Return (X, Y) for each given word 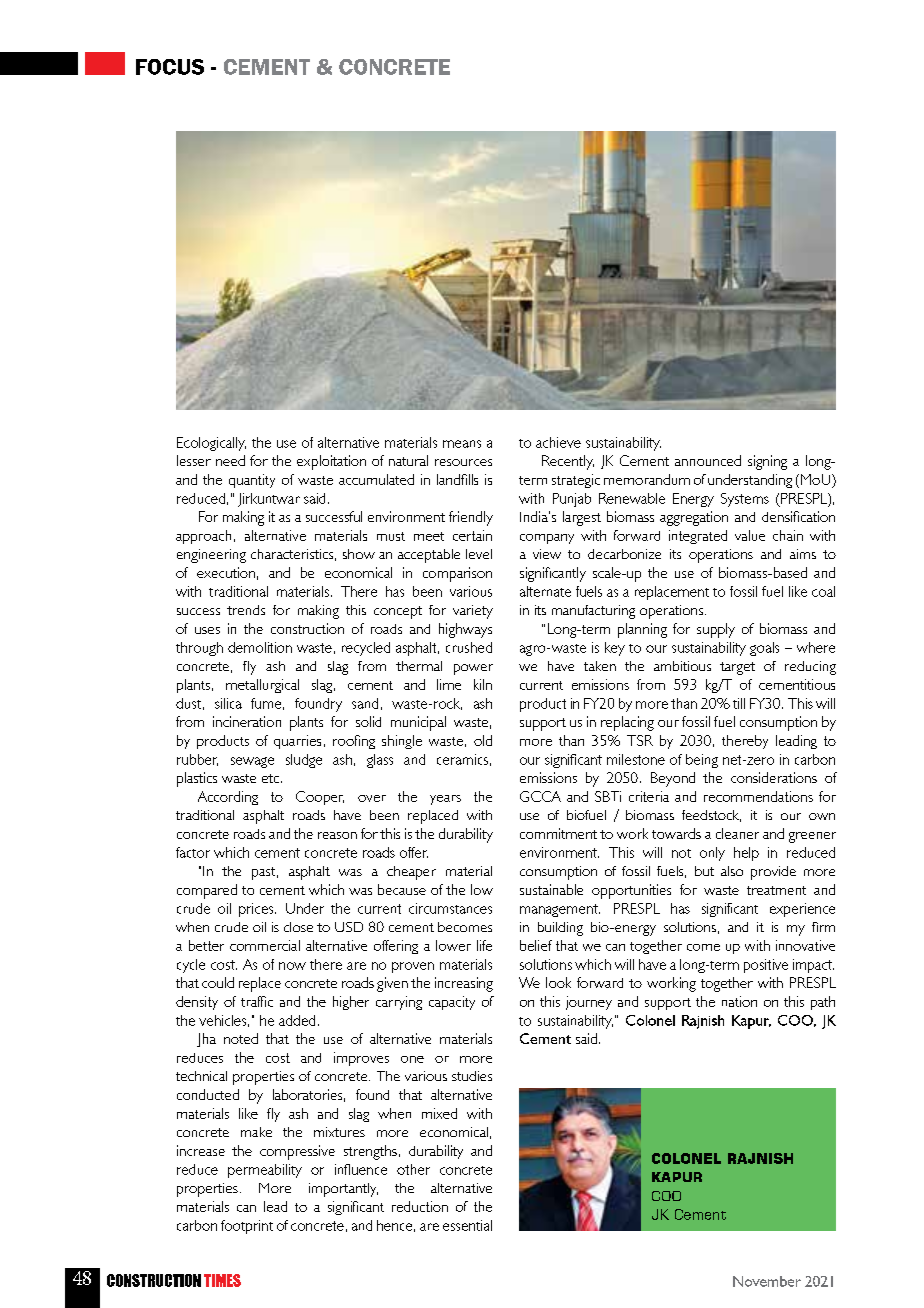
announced (708, 460)
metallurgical (262, 686)
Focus (170, 67)
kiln (483, 684)
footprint (247, 1227)
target (737, 668)
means (462, 444)
